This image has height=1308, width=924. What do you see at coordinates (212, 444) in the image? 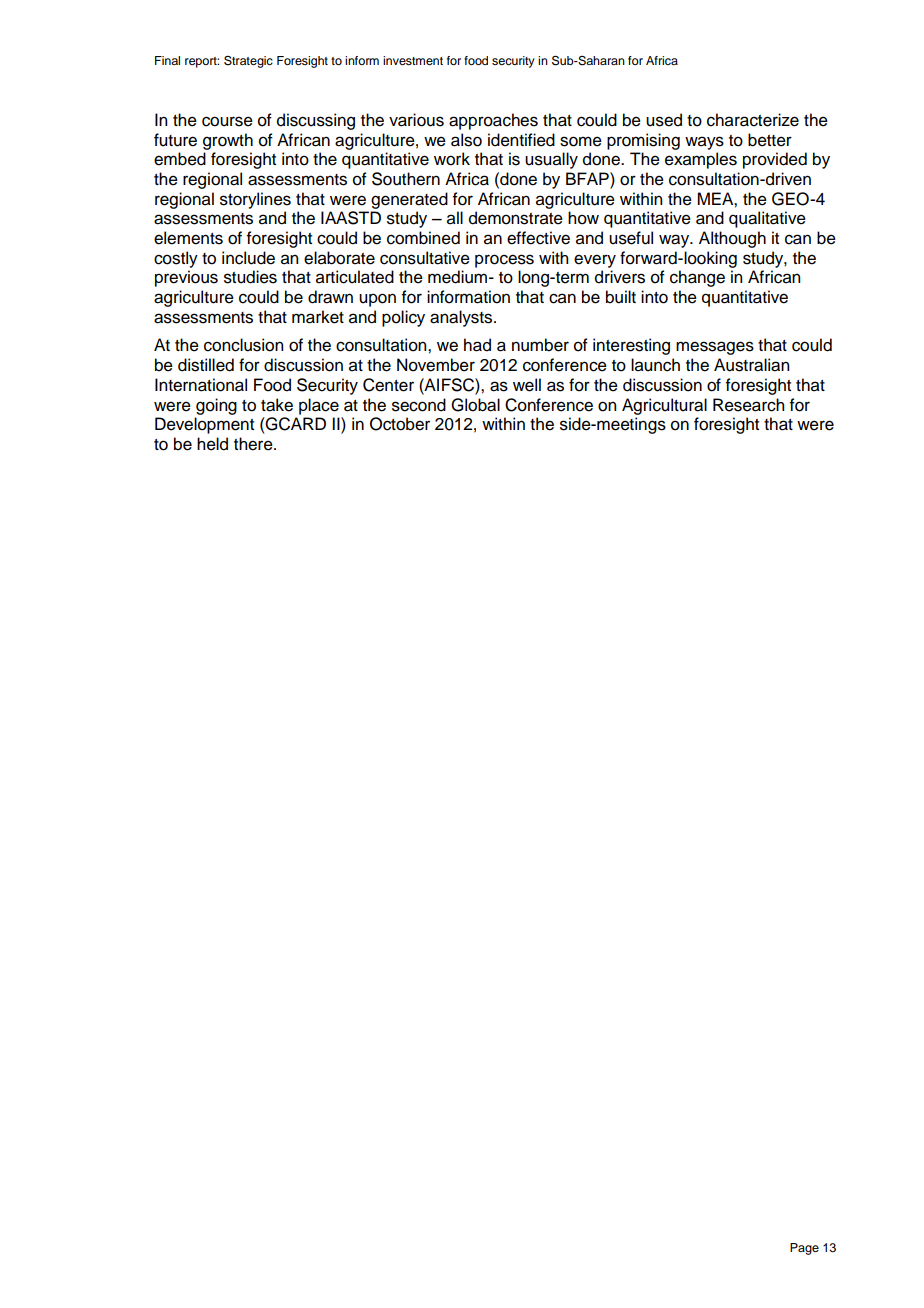
I see `held` at bounding box center [212, 444].
